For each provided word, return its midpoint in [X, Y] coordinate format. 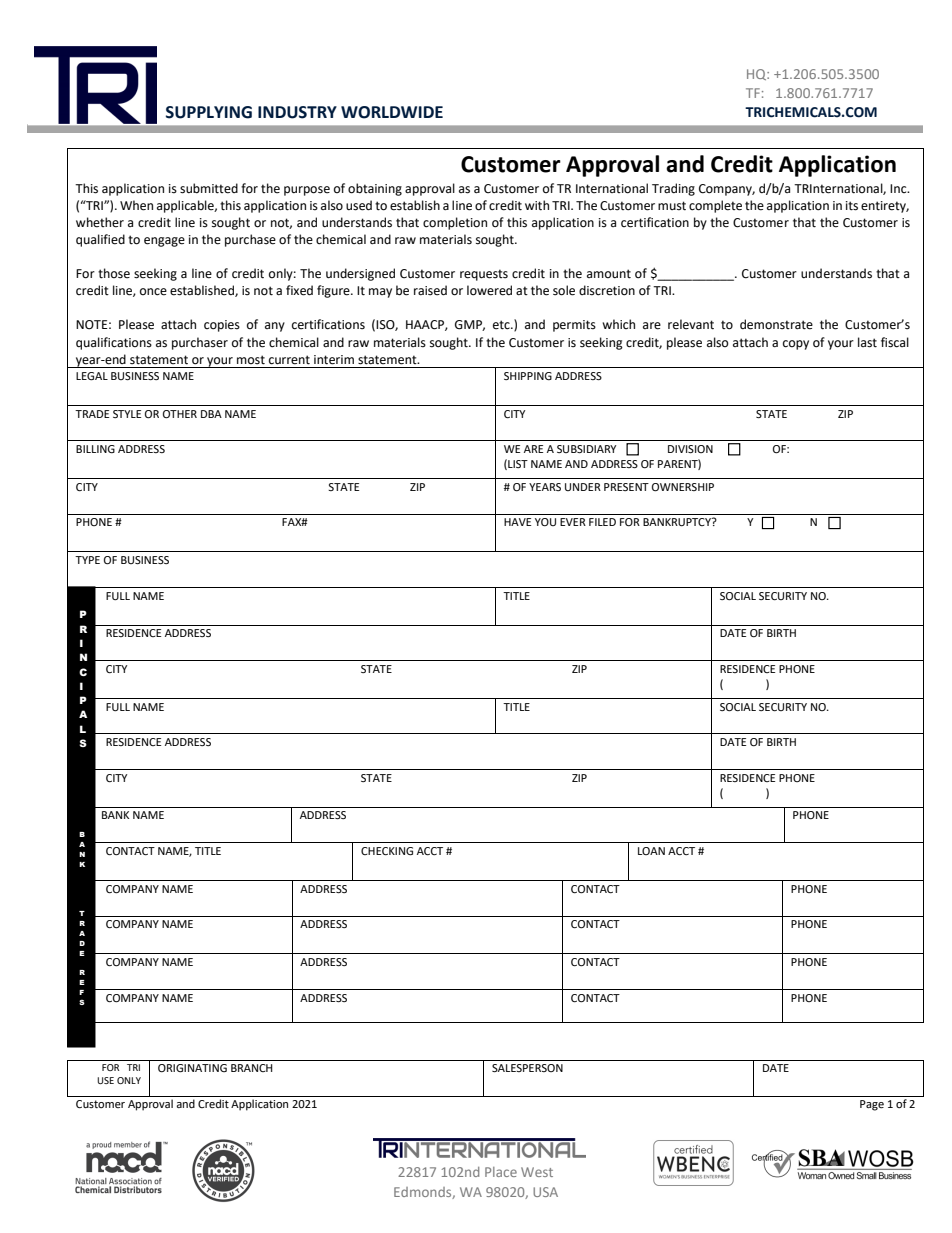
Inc [899, 188]
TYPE [87, 560]
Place [501, 1172]
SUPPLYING [209, 112]
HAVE [517, 522]
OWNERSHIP [683, 487]
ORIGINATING [192, 1068]
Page [872, 1105]
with [537, 205]
